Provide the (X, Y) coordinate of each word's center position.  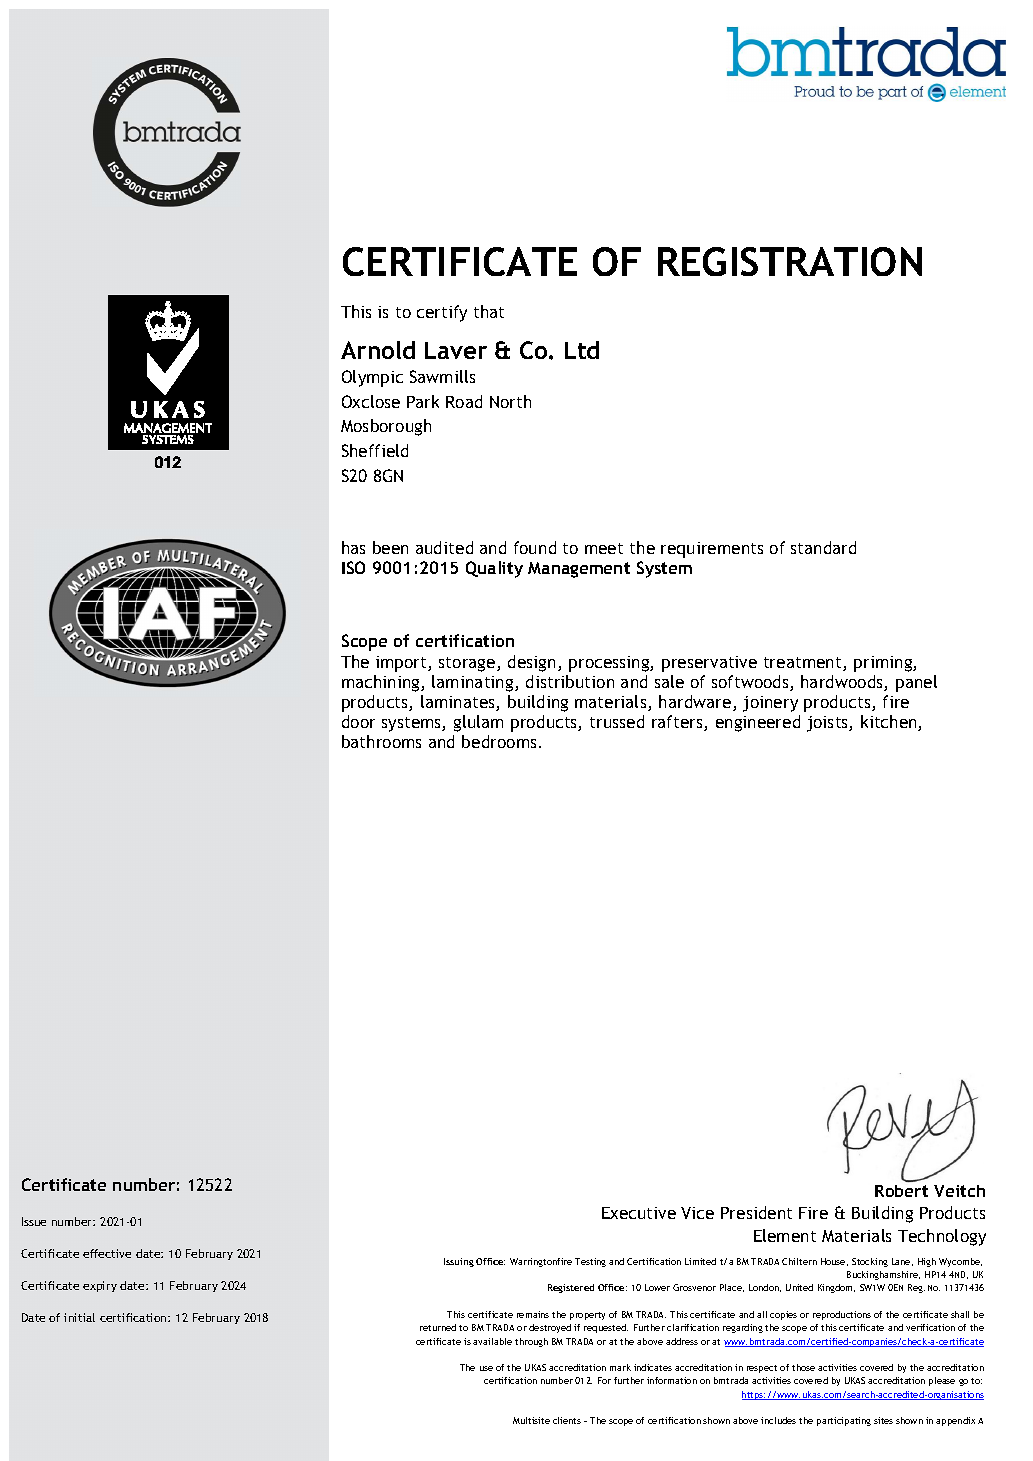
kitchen (890, 723)
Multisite (531, 1420)
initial (79, 1317)
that (489, 311)
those (803, 1367)
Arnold (378, 350)
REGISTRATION (790, 261)
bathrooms (381, 741)
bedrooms (499, 741)
